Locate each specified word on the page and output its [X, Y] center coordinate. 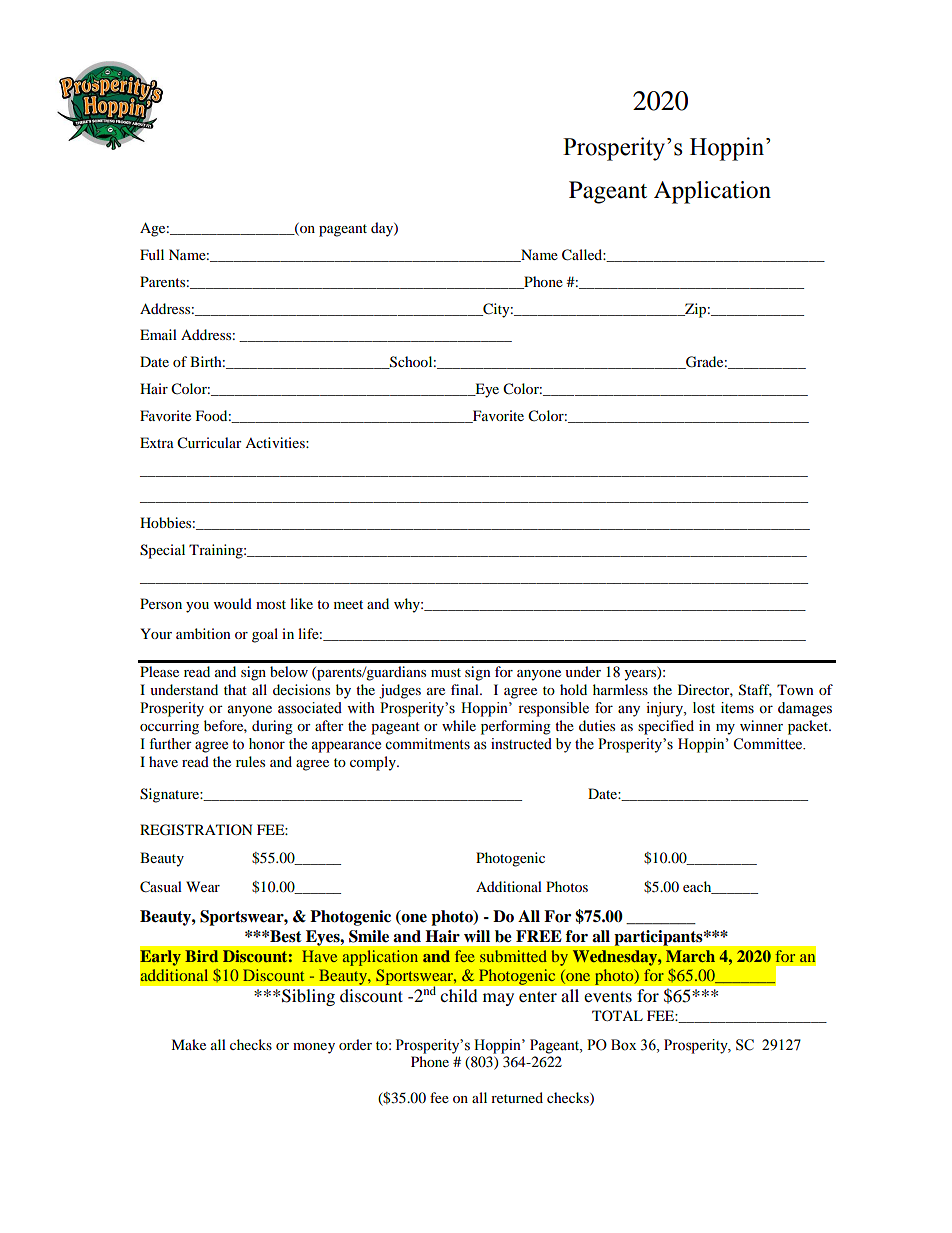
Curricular [209, 443]
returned [517, 1097]
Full [152, 254]
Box [624, 1045]
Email [158, 334]
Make [188, 1044]
